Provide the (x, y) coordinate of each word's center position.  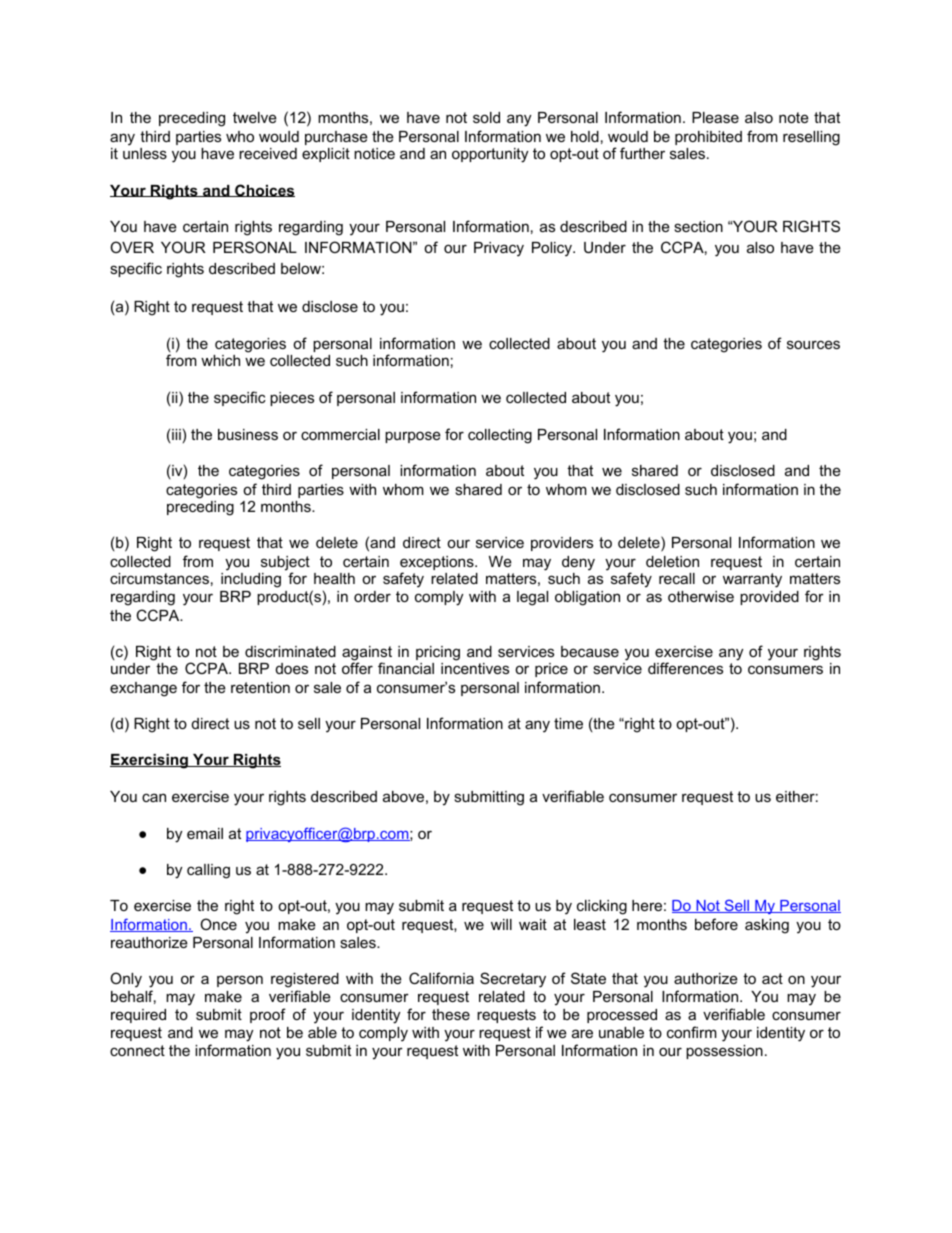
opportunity (490, 155)
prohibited (708, 138)
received (268, 153)
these (451, 1014)
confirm (692, 1032)
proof (268, 1015)
